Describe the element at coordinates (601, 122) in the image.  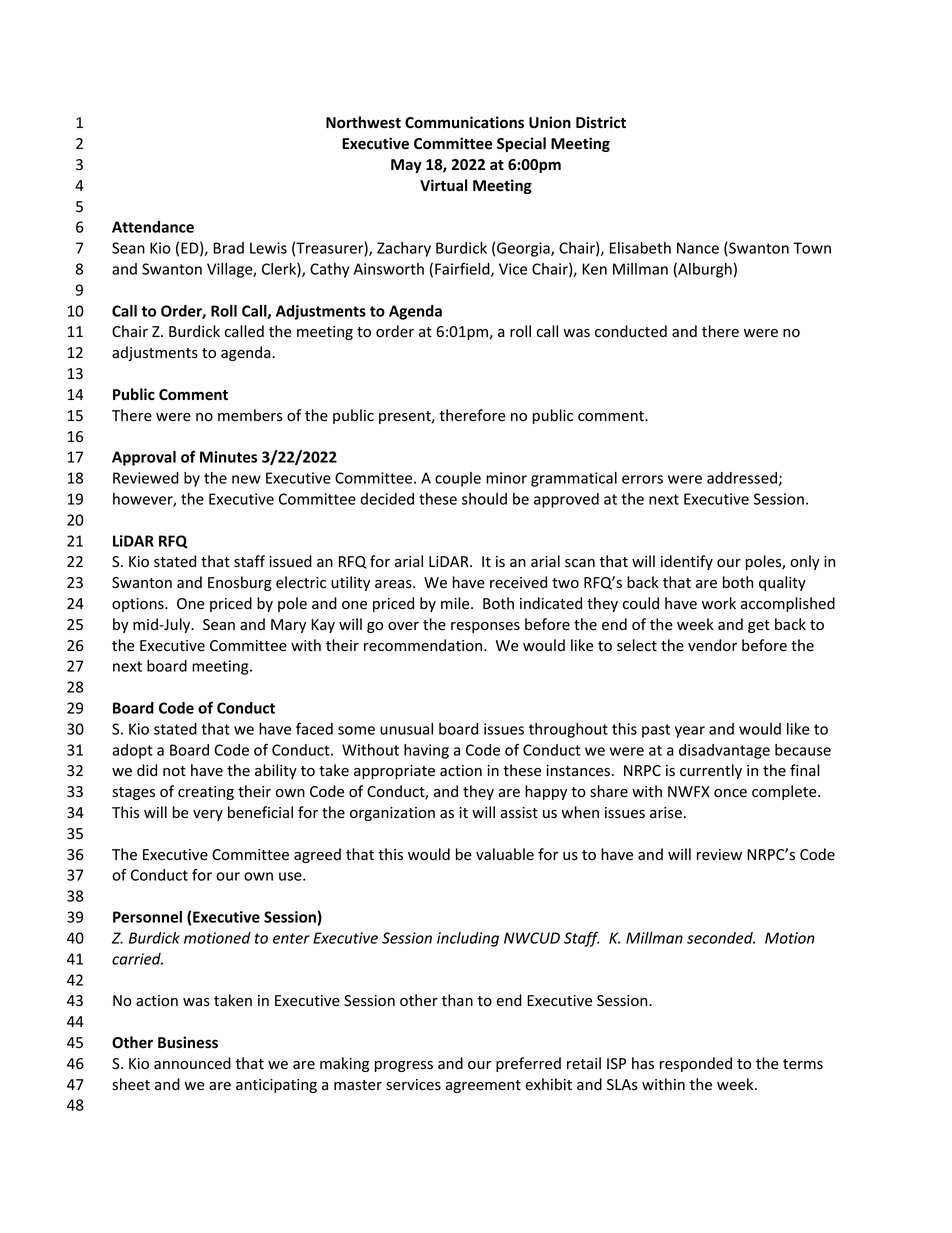
I see `District` at that location.
